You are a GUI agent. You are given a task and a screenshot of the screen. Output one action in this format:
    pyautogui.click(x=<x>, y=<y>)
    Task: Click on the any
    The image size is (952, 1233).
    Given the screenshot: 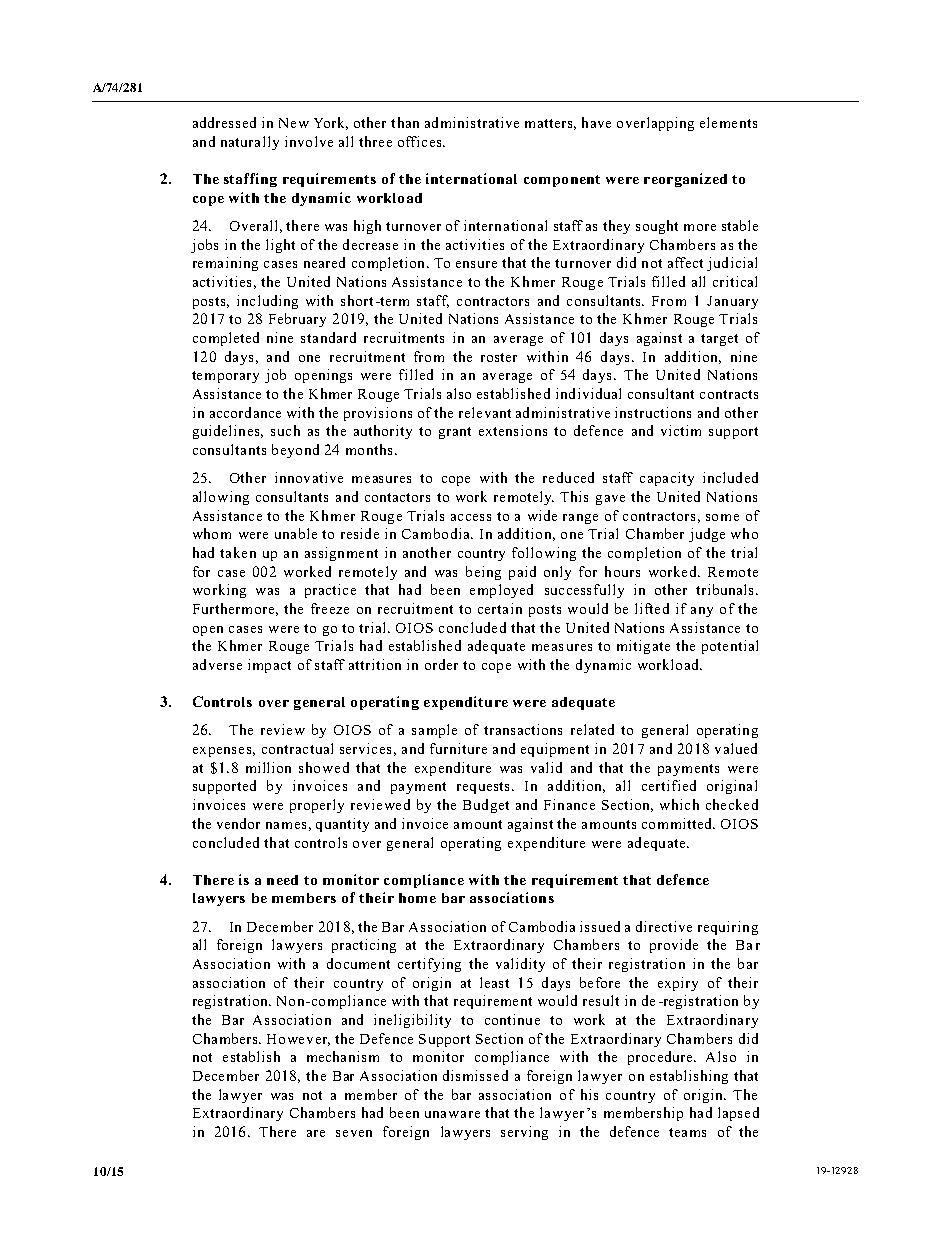 What is the action you would take?
    pyautogui.click(x=702, y=612)
